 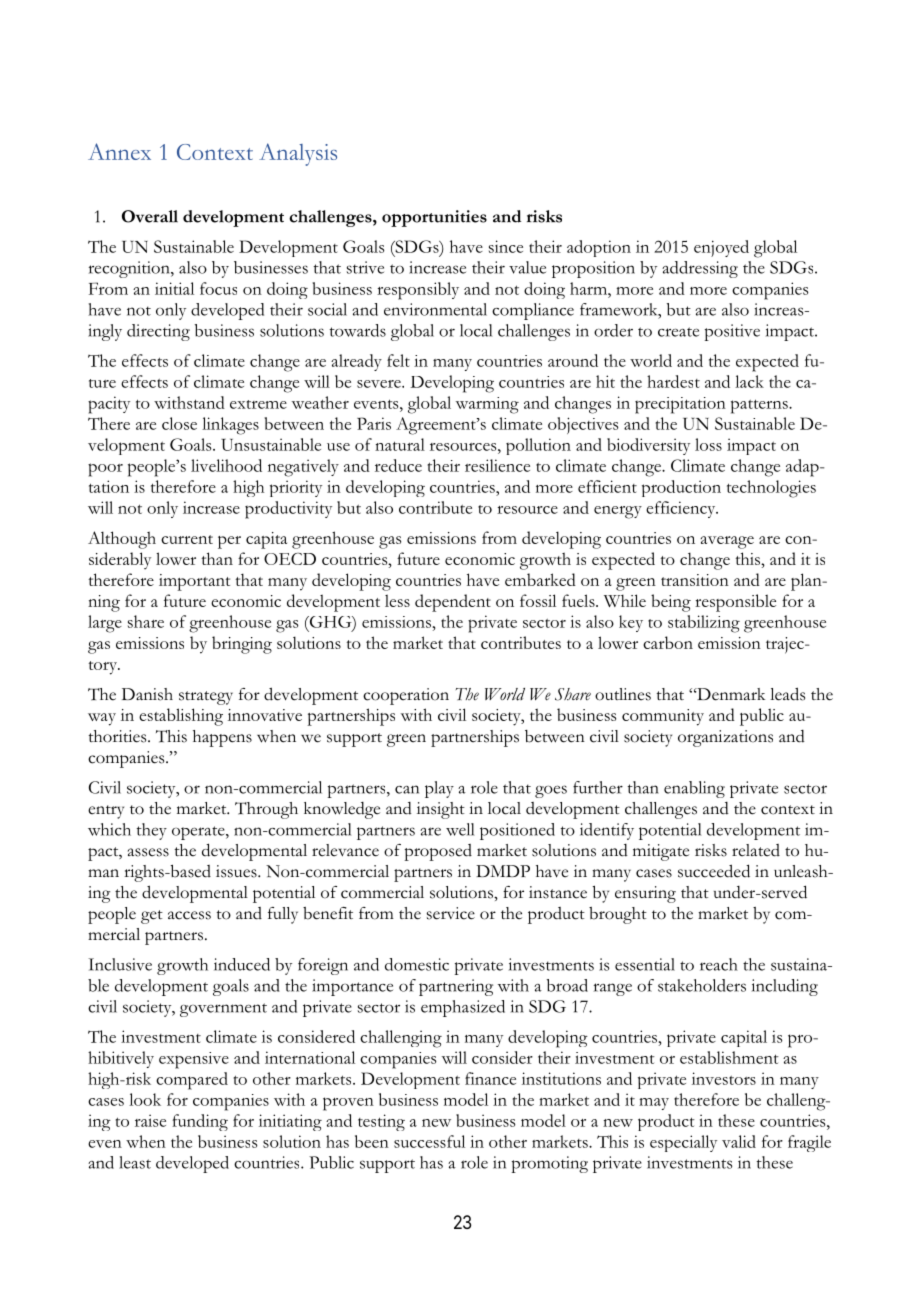 What do you see at coordinates (150, 216) in the screenshot?
I see `Overall` at bounding box center [150, 216].
